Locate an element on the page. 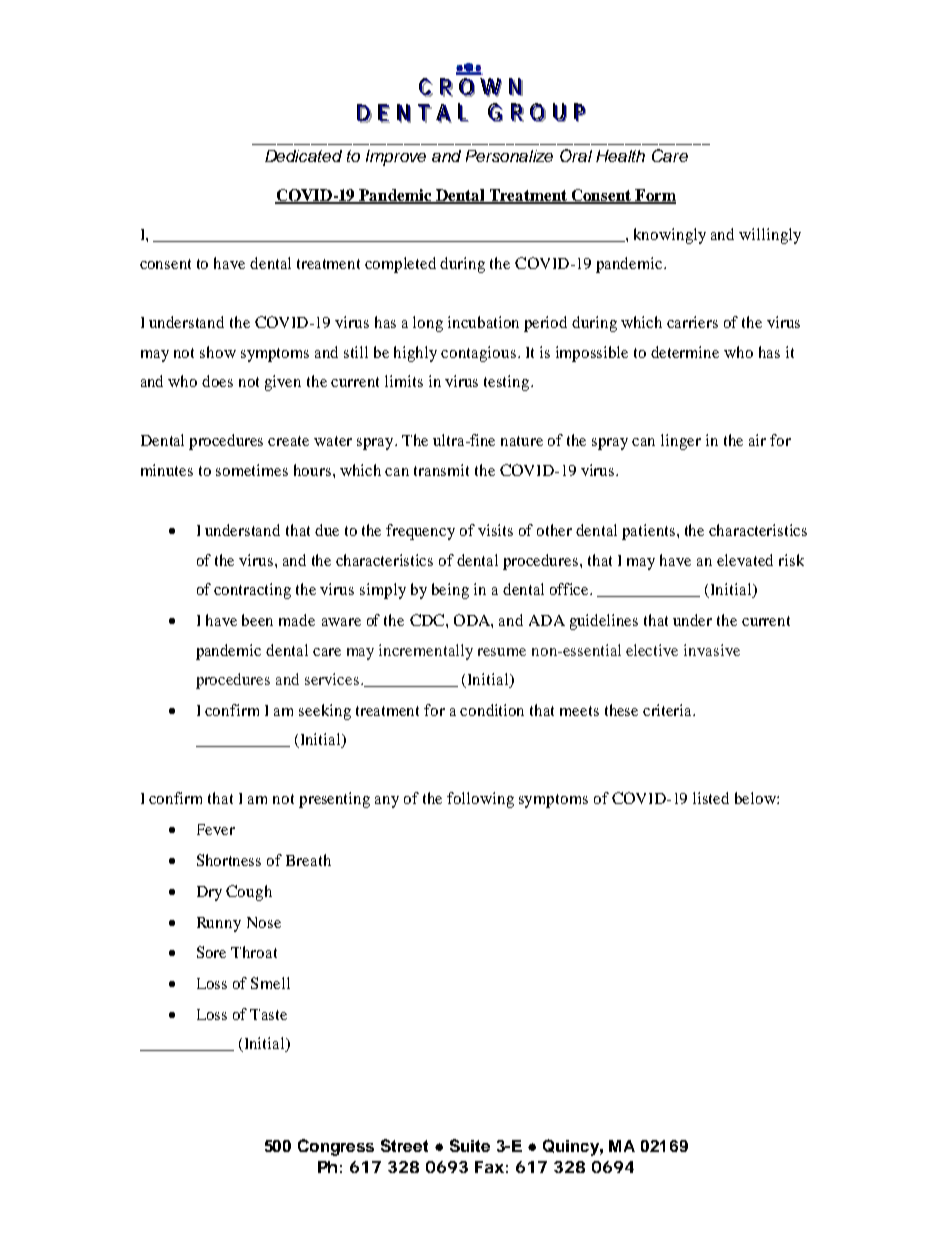 The width and height of the image is (952, 1233). Suite is located at coordinates (470, 1145).
